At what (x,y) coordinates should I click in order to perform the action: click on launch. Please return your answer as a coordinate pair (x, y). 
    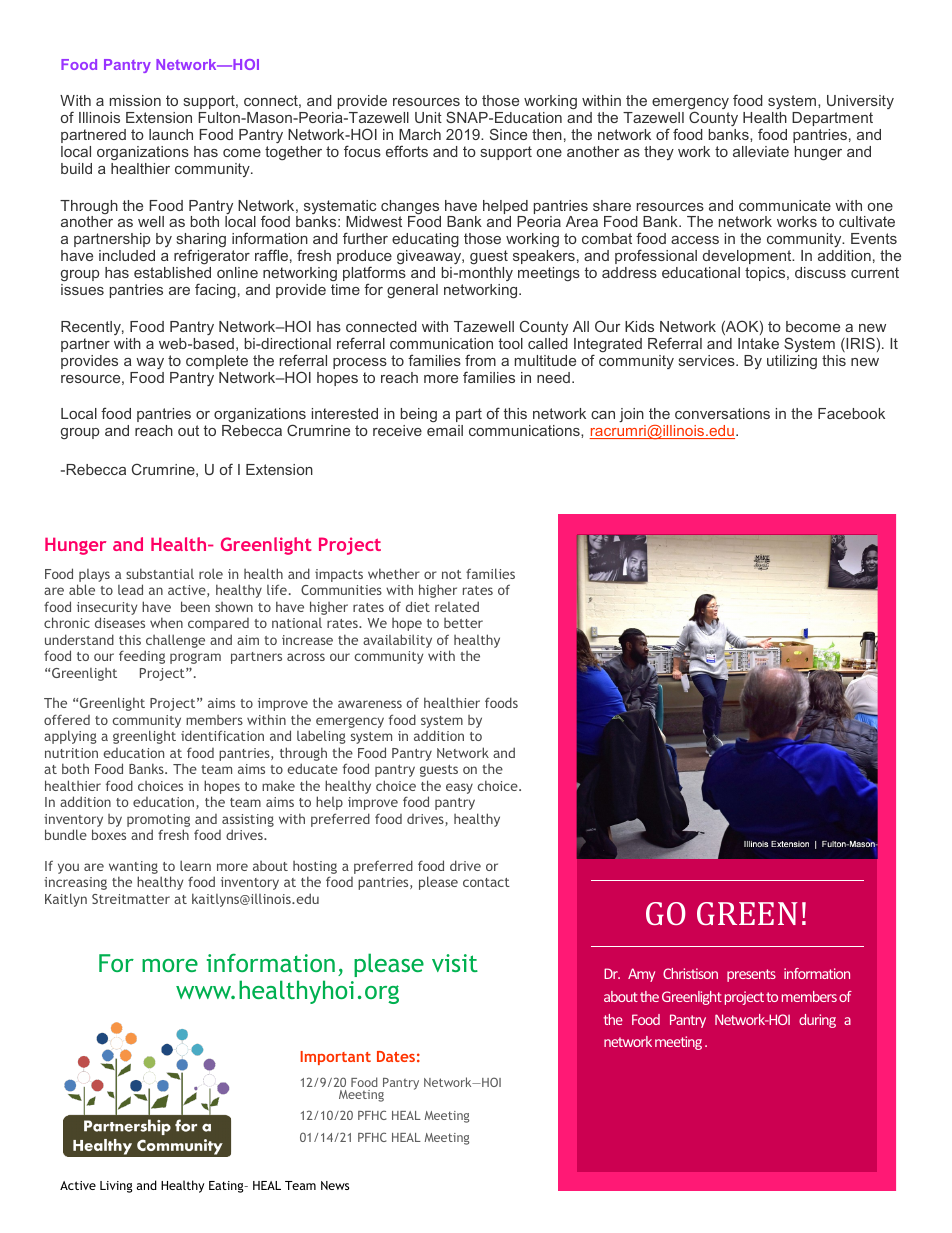
    Looking at the image, I should click on (171, 134).
